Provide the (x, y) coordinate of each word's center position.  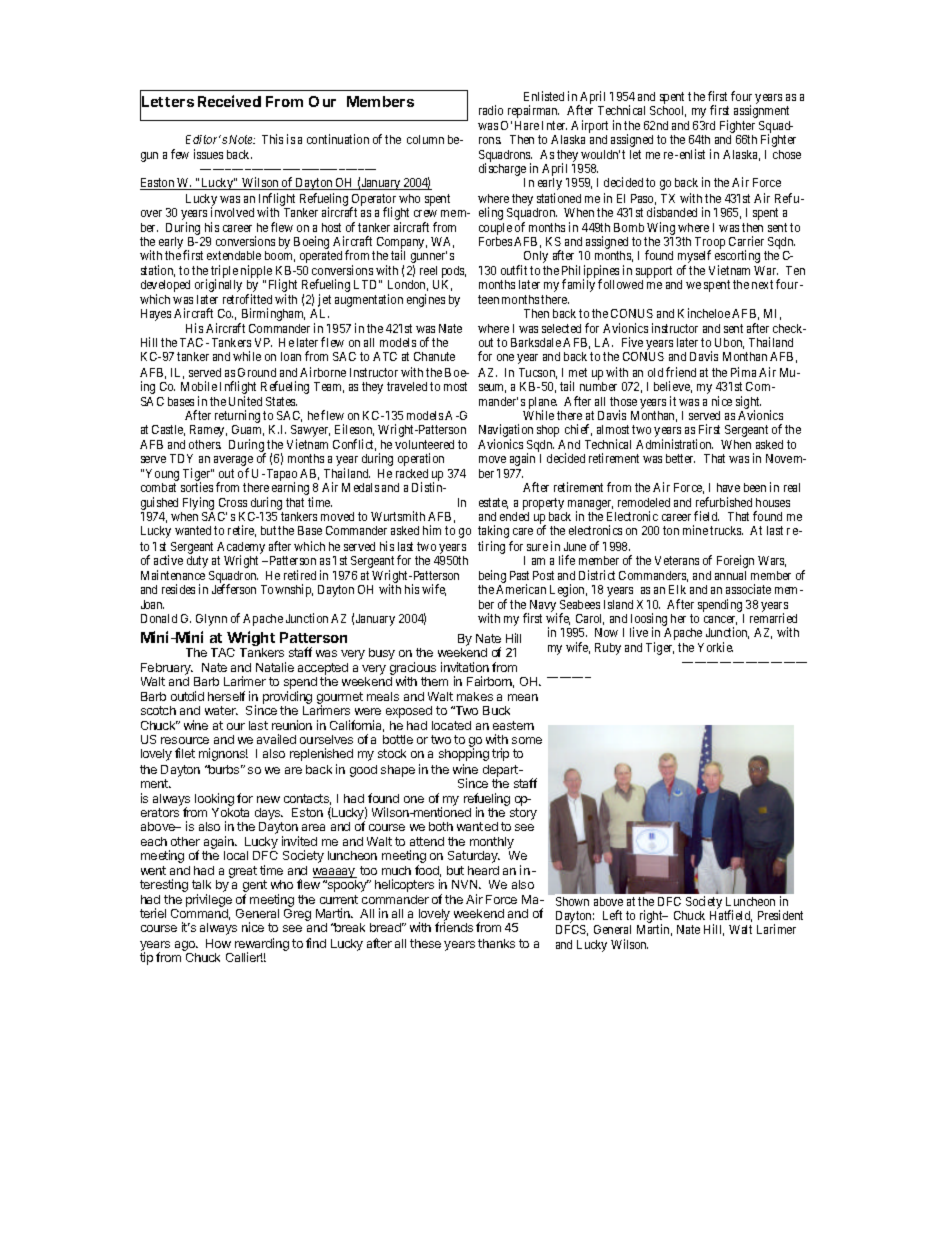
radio (491, 110)
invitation (465, 667)
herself (226, 696)
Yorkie (715, 647)
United (245, 401)
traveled (407, 386)
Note (242, 139)
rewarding (262, 945)
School (668, 111)
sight (748, 404)
